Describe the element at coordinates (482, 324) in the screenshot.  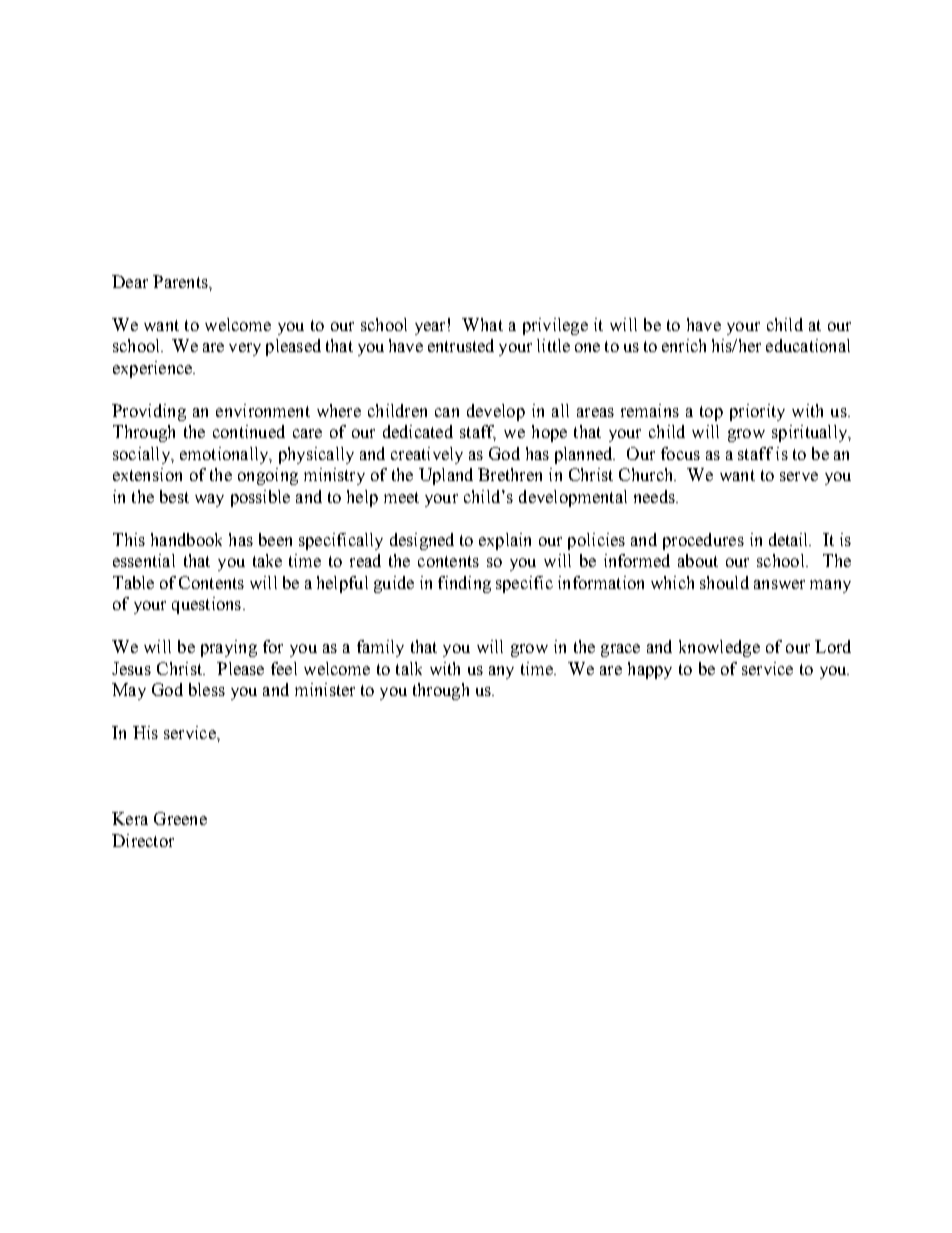
I see `What` at that location.
